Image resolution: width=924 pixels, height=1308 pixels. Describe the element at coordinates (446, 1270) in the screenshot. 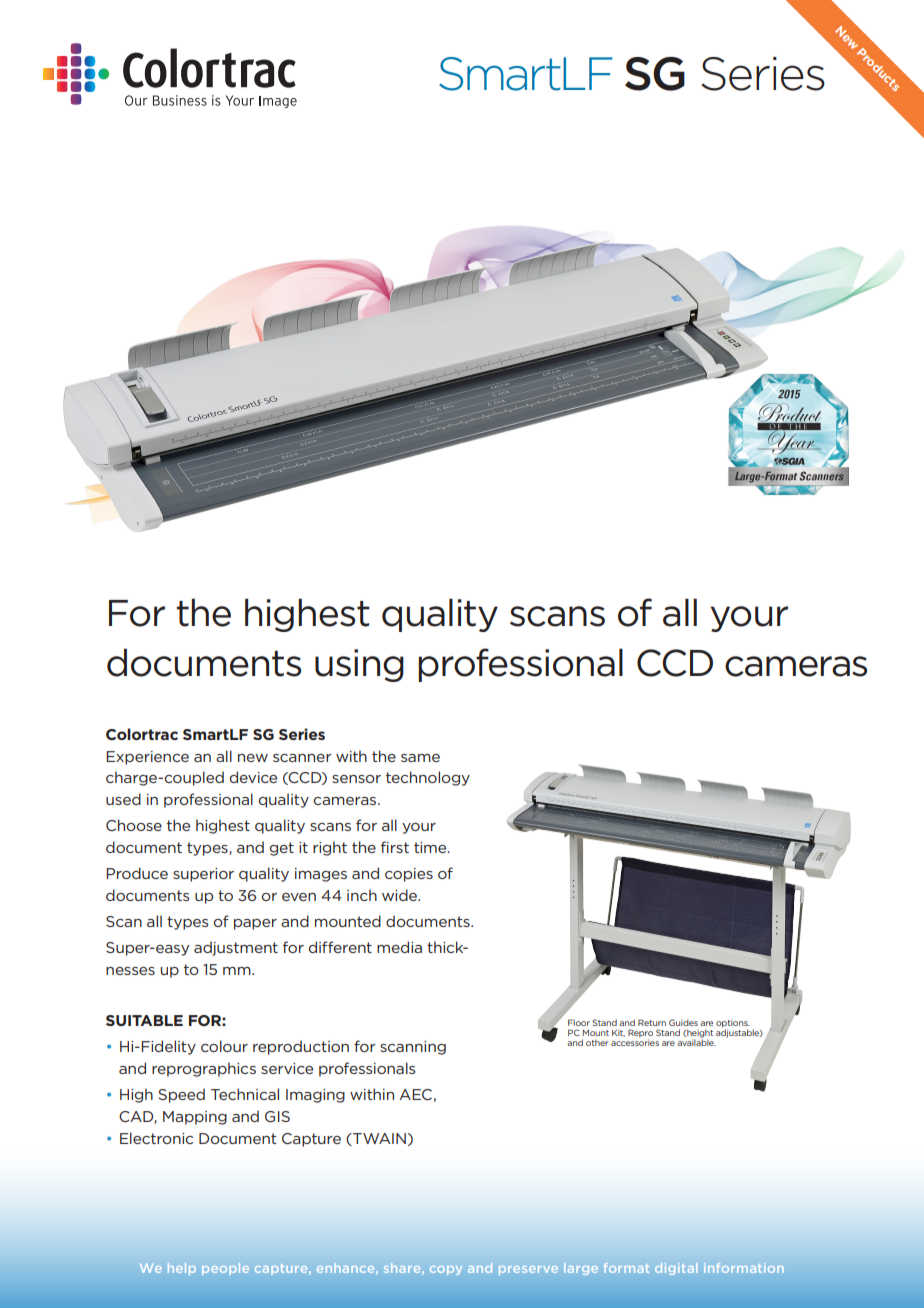

I see `copy` at that location.
